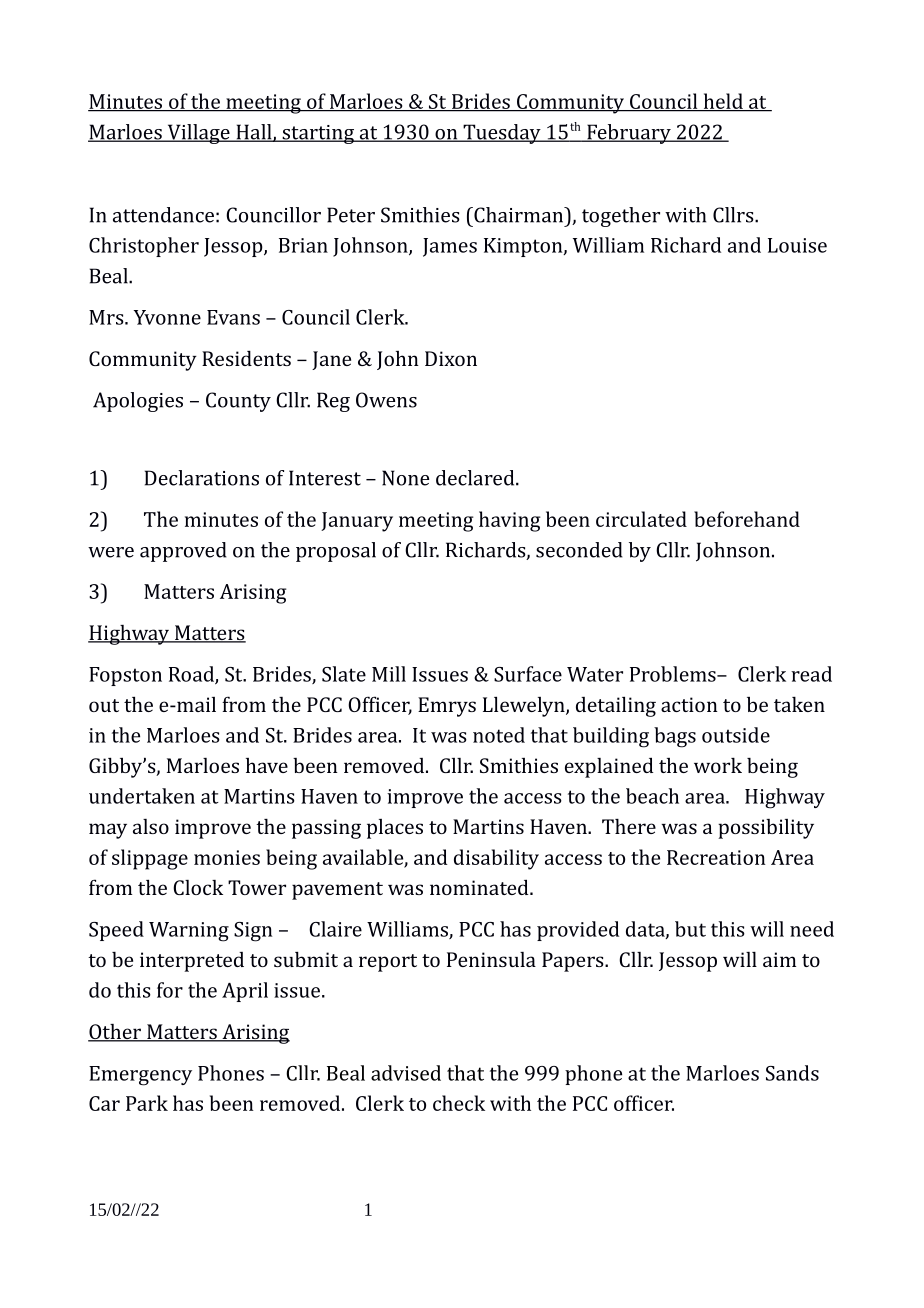  I want to click on work, so click(718, 765).
